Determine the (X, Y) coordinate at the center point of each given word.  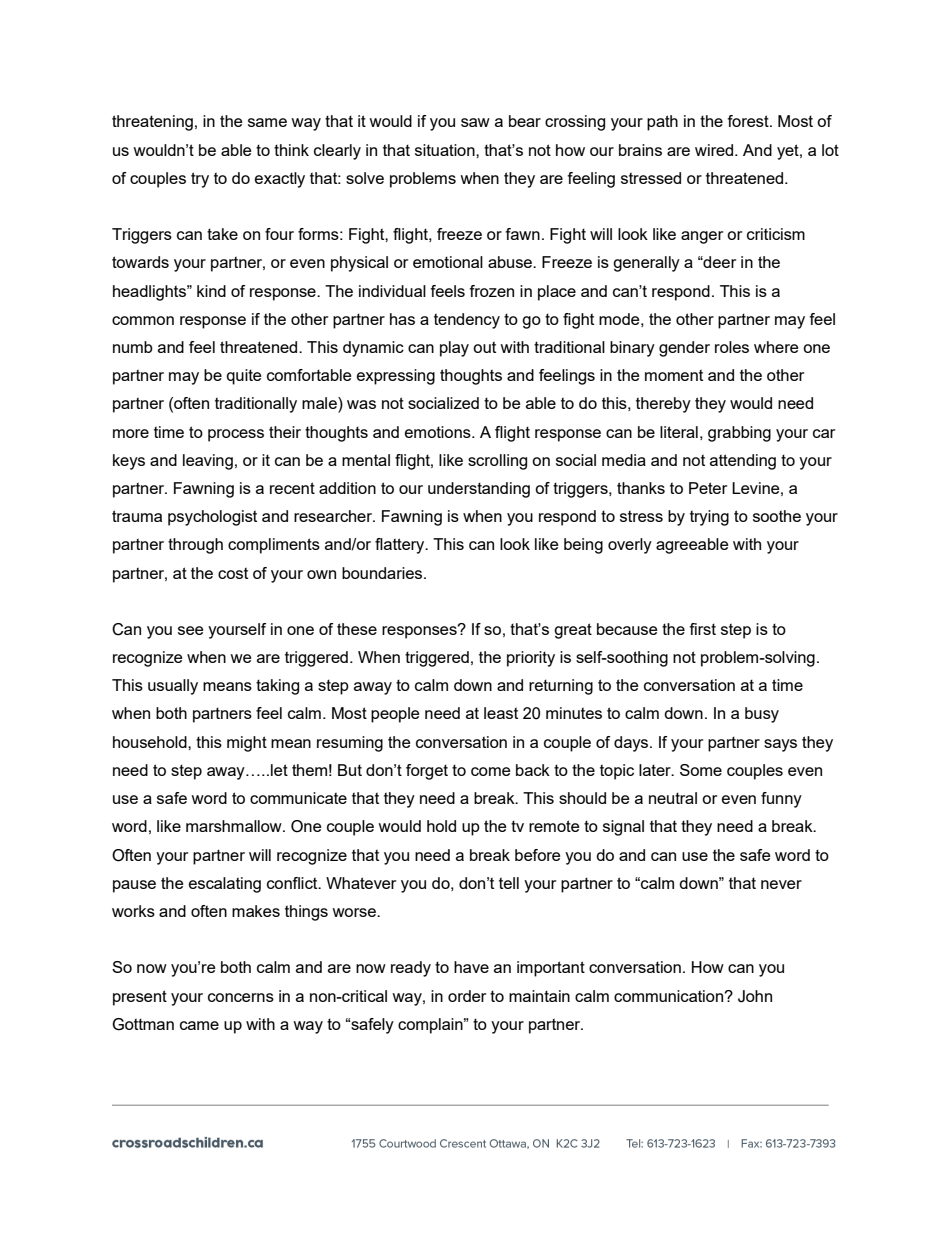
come (491, 771)
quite (244, 377)
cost (233, 573)
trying (709, 518)
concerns (241, 997)
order (467, 996)
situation (446, 150)
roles (732, 347)
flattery (401, 546)
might (247, 744)
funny (781, 800)
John (755, 996)
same (267, 122)
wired (715, 150)
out (484, 347)
